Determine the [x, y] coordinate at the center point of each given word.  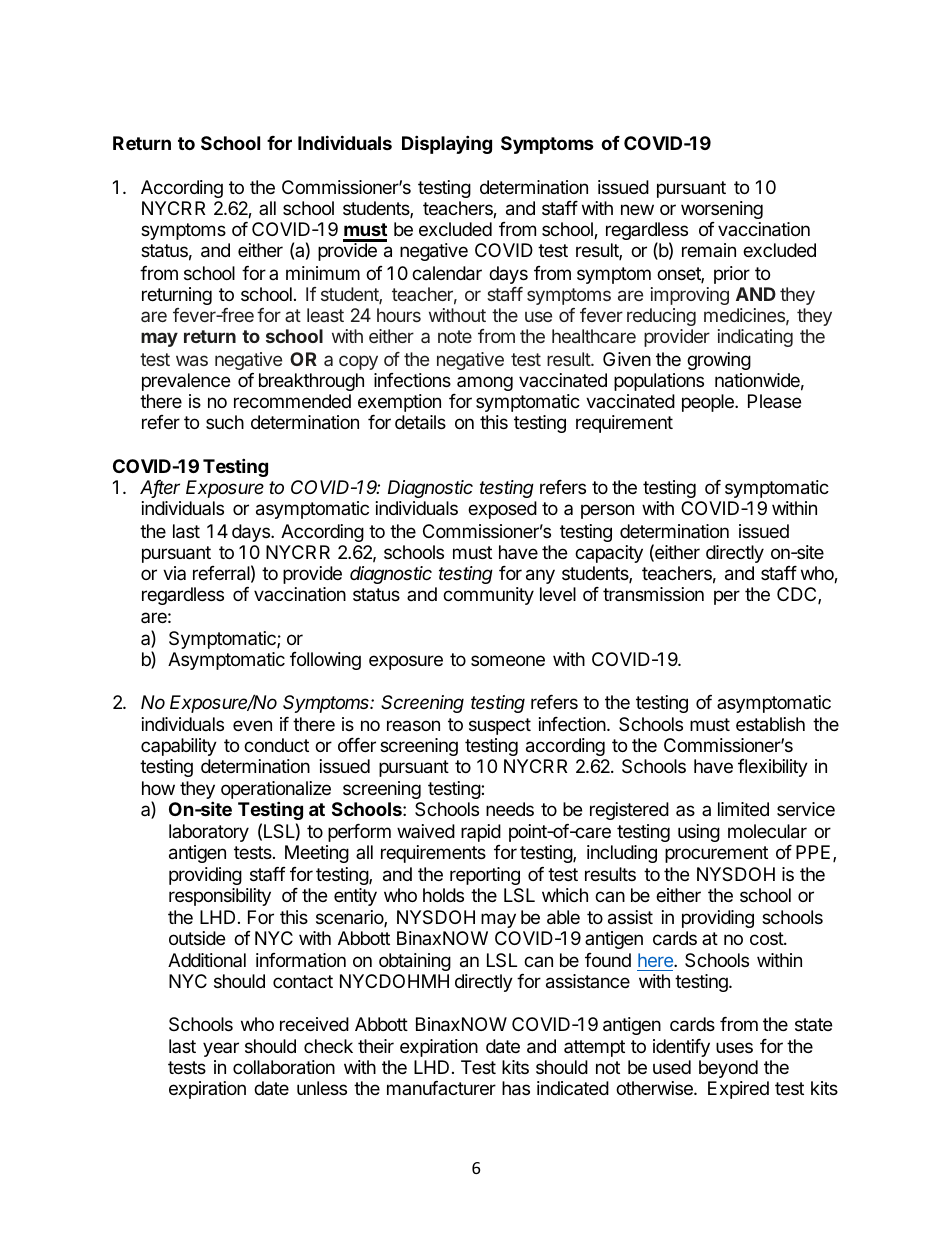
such [225, 422]
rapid [481, 833]
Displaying [447, 144]
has [516, 1088]
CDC [798, 595]
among [485, 383]
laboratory [209, 833]
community [488, 596]
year [221, 1049]
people [709, 403]
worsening [722, 210]
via [174, 573]
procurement [716, 854]
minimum [323, 273]
